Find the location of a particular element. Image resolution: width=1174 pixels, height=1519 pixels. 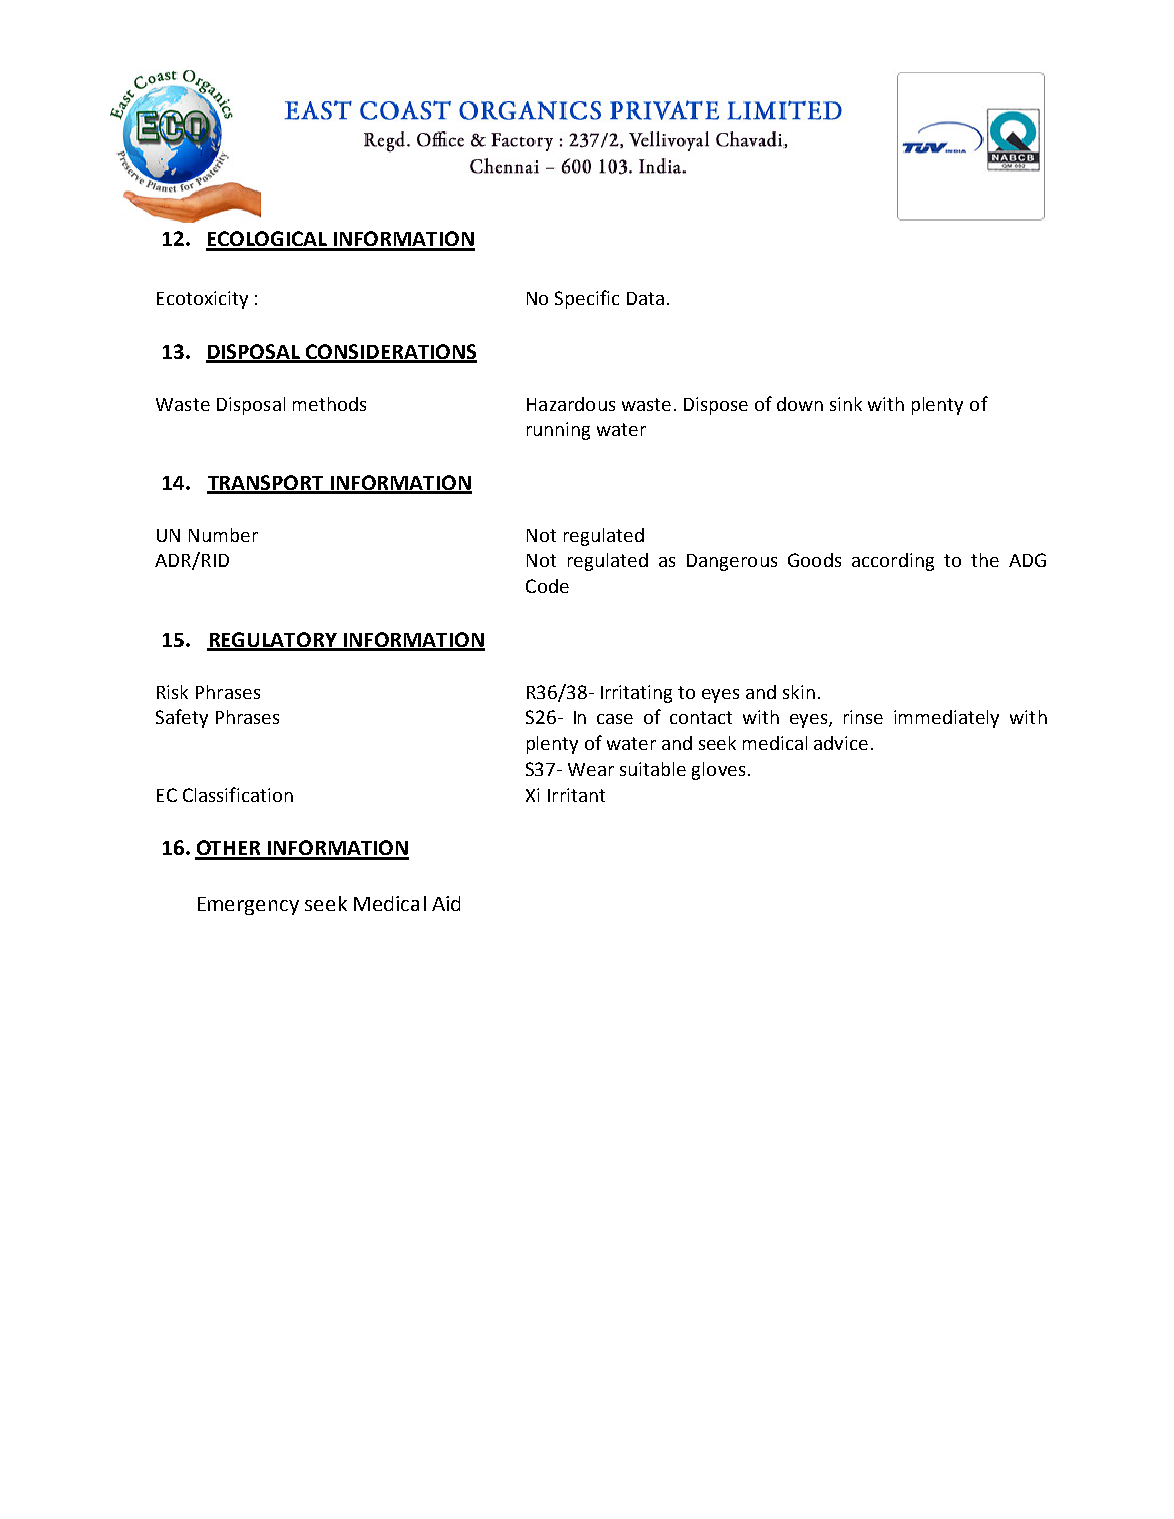

Code is located at coordinates (547, 586).
